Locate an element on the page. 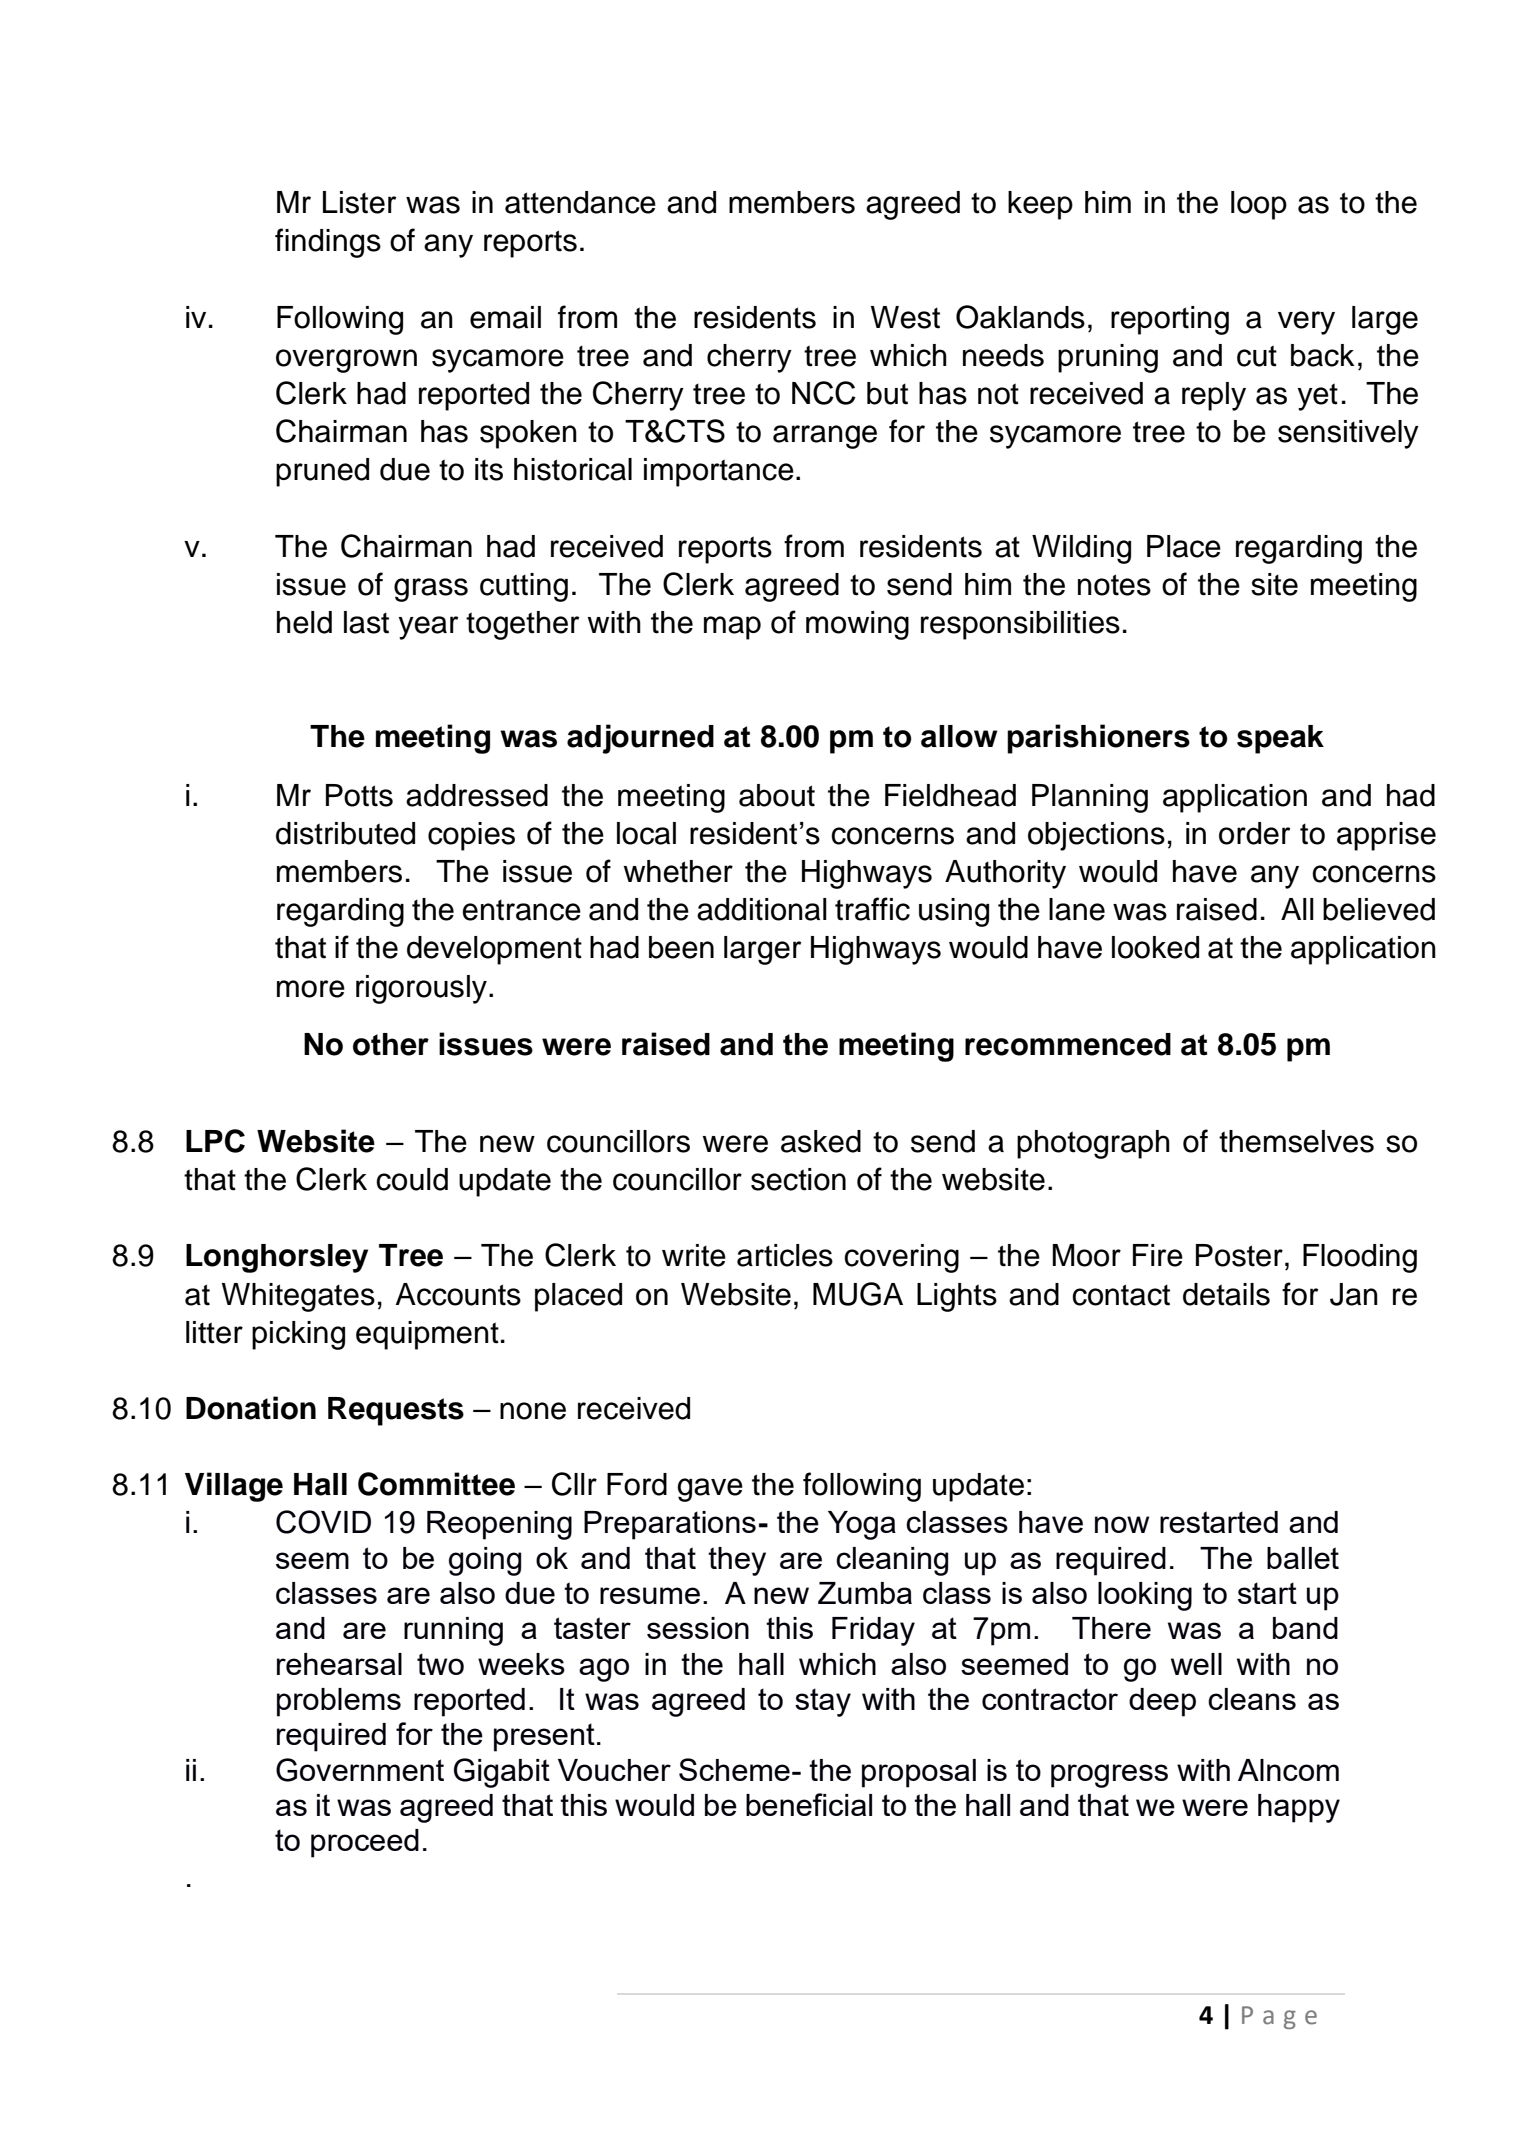  picking is located at coordinates (298, 1335).
